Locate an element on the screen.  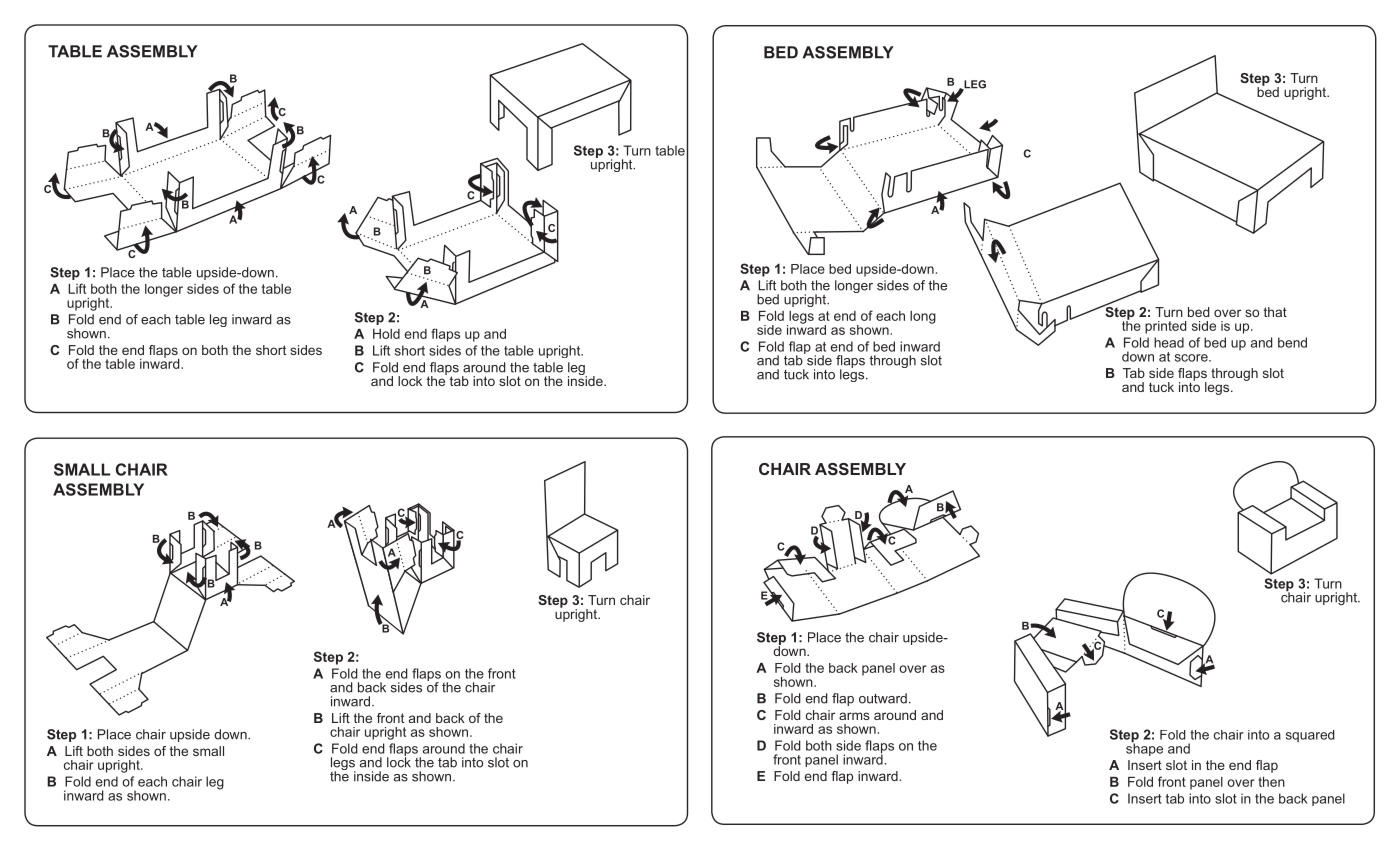
then is located at coordinates (1271, 782).
